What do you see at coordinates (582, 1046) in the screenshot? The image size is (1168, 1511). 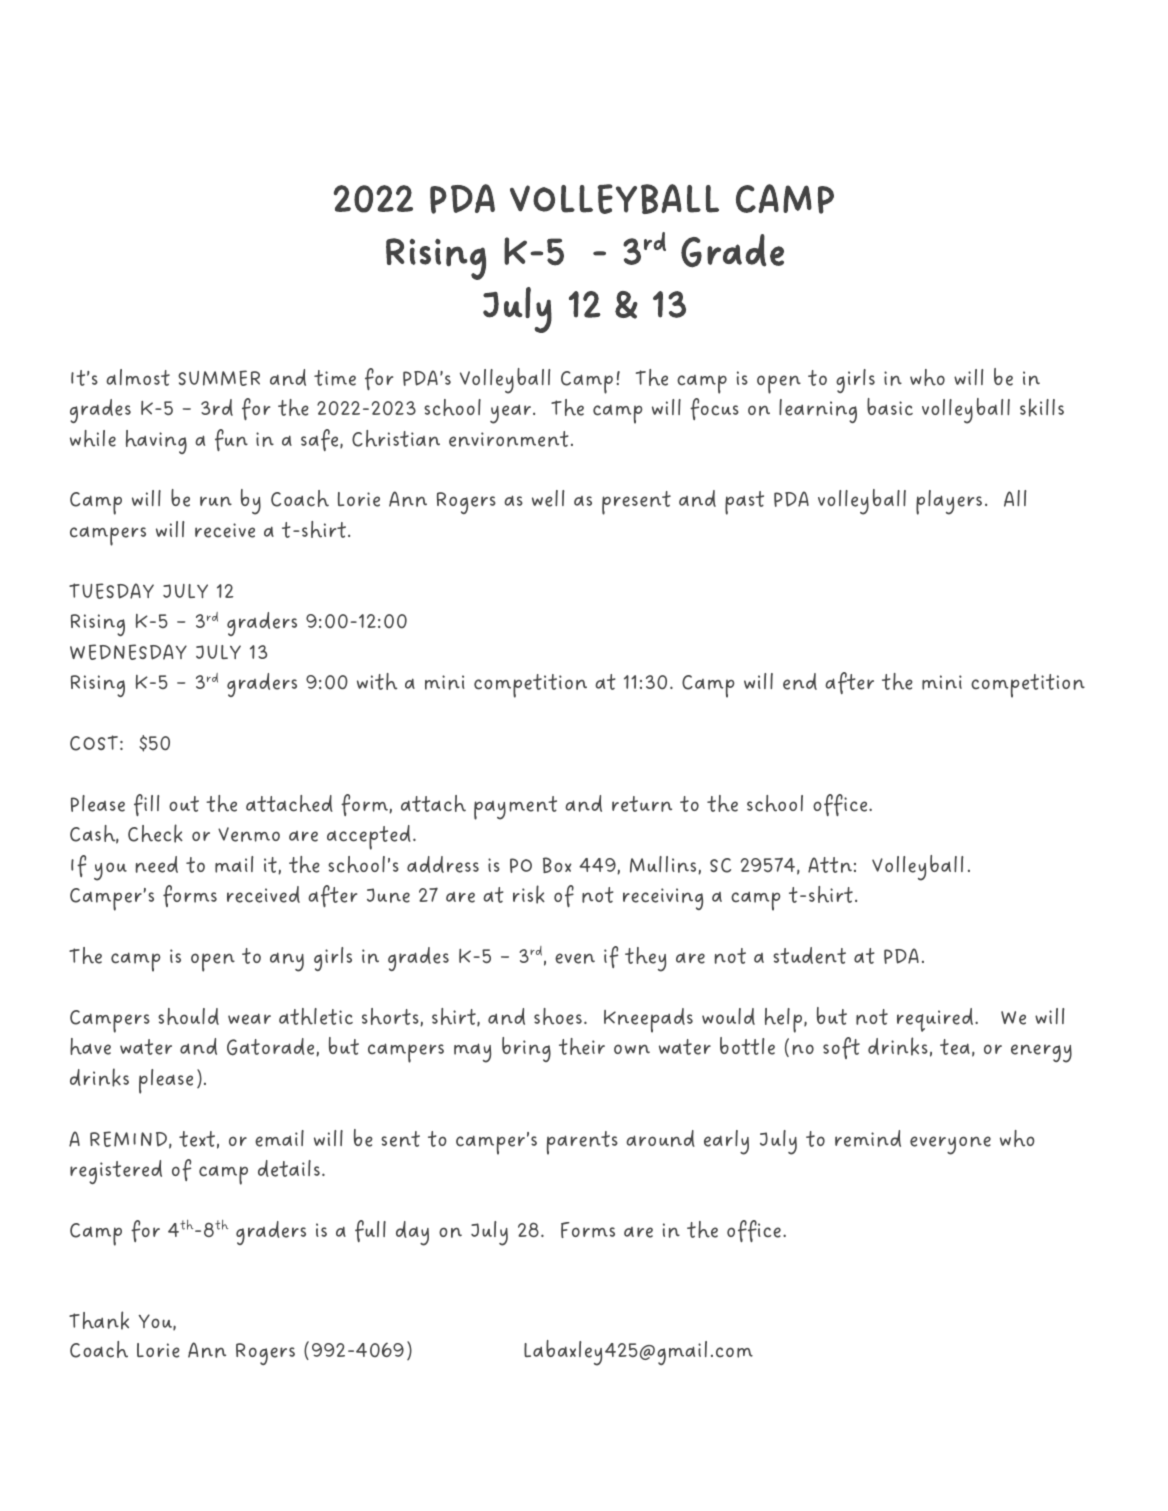 I see `their` at bounding box center [582, 1046].
